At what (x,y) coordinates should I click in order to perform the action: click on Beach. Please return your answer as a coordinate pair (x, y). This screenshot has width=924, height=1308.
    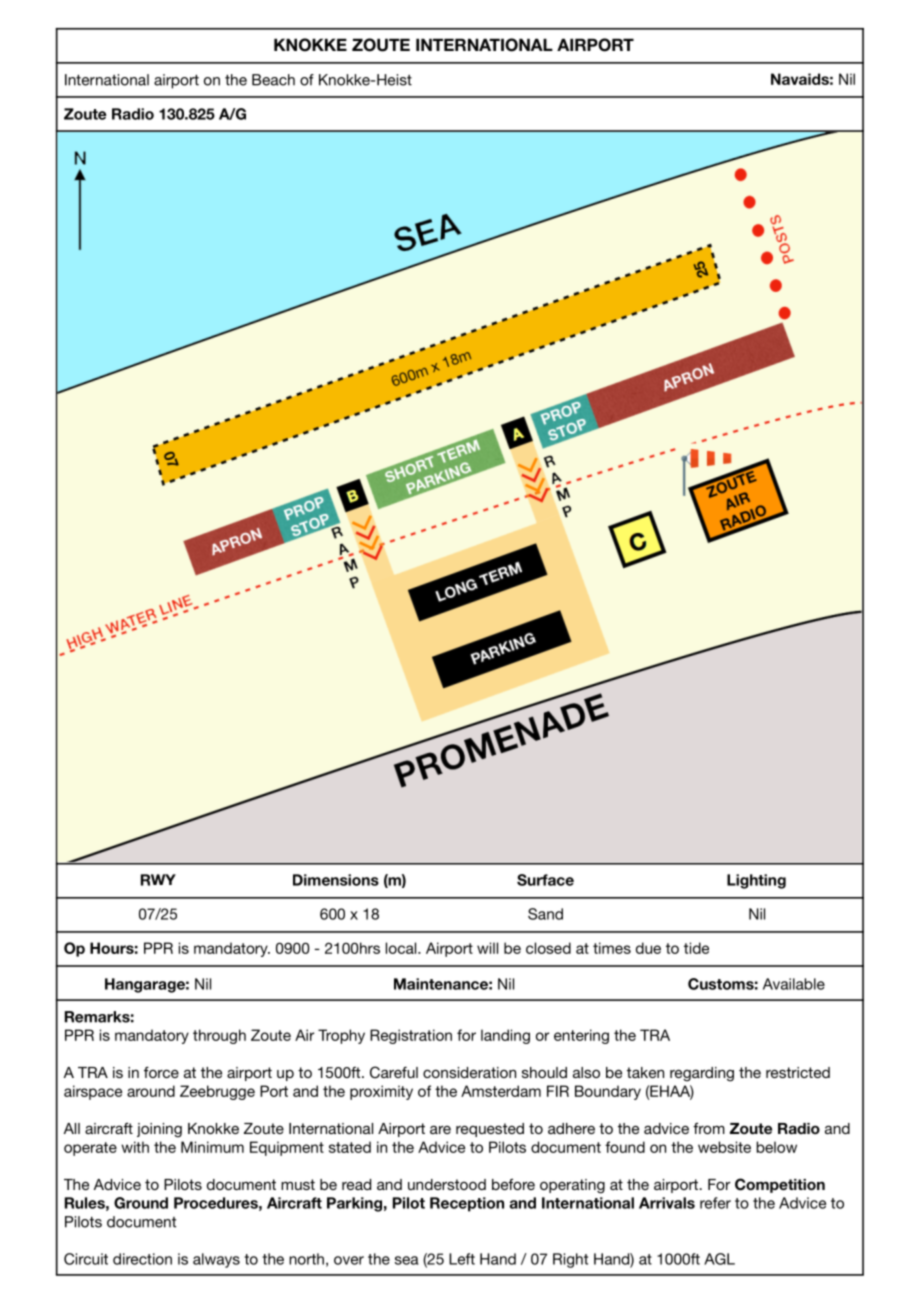
    Looking at the image, I should click on (273, 80).
